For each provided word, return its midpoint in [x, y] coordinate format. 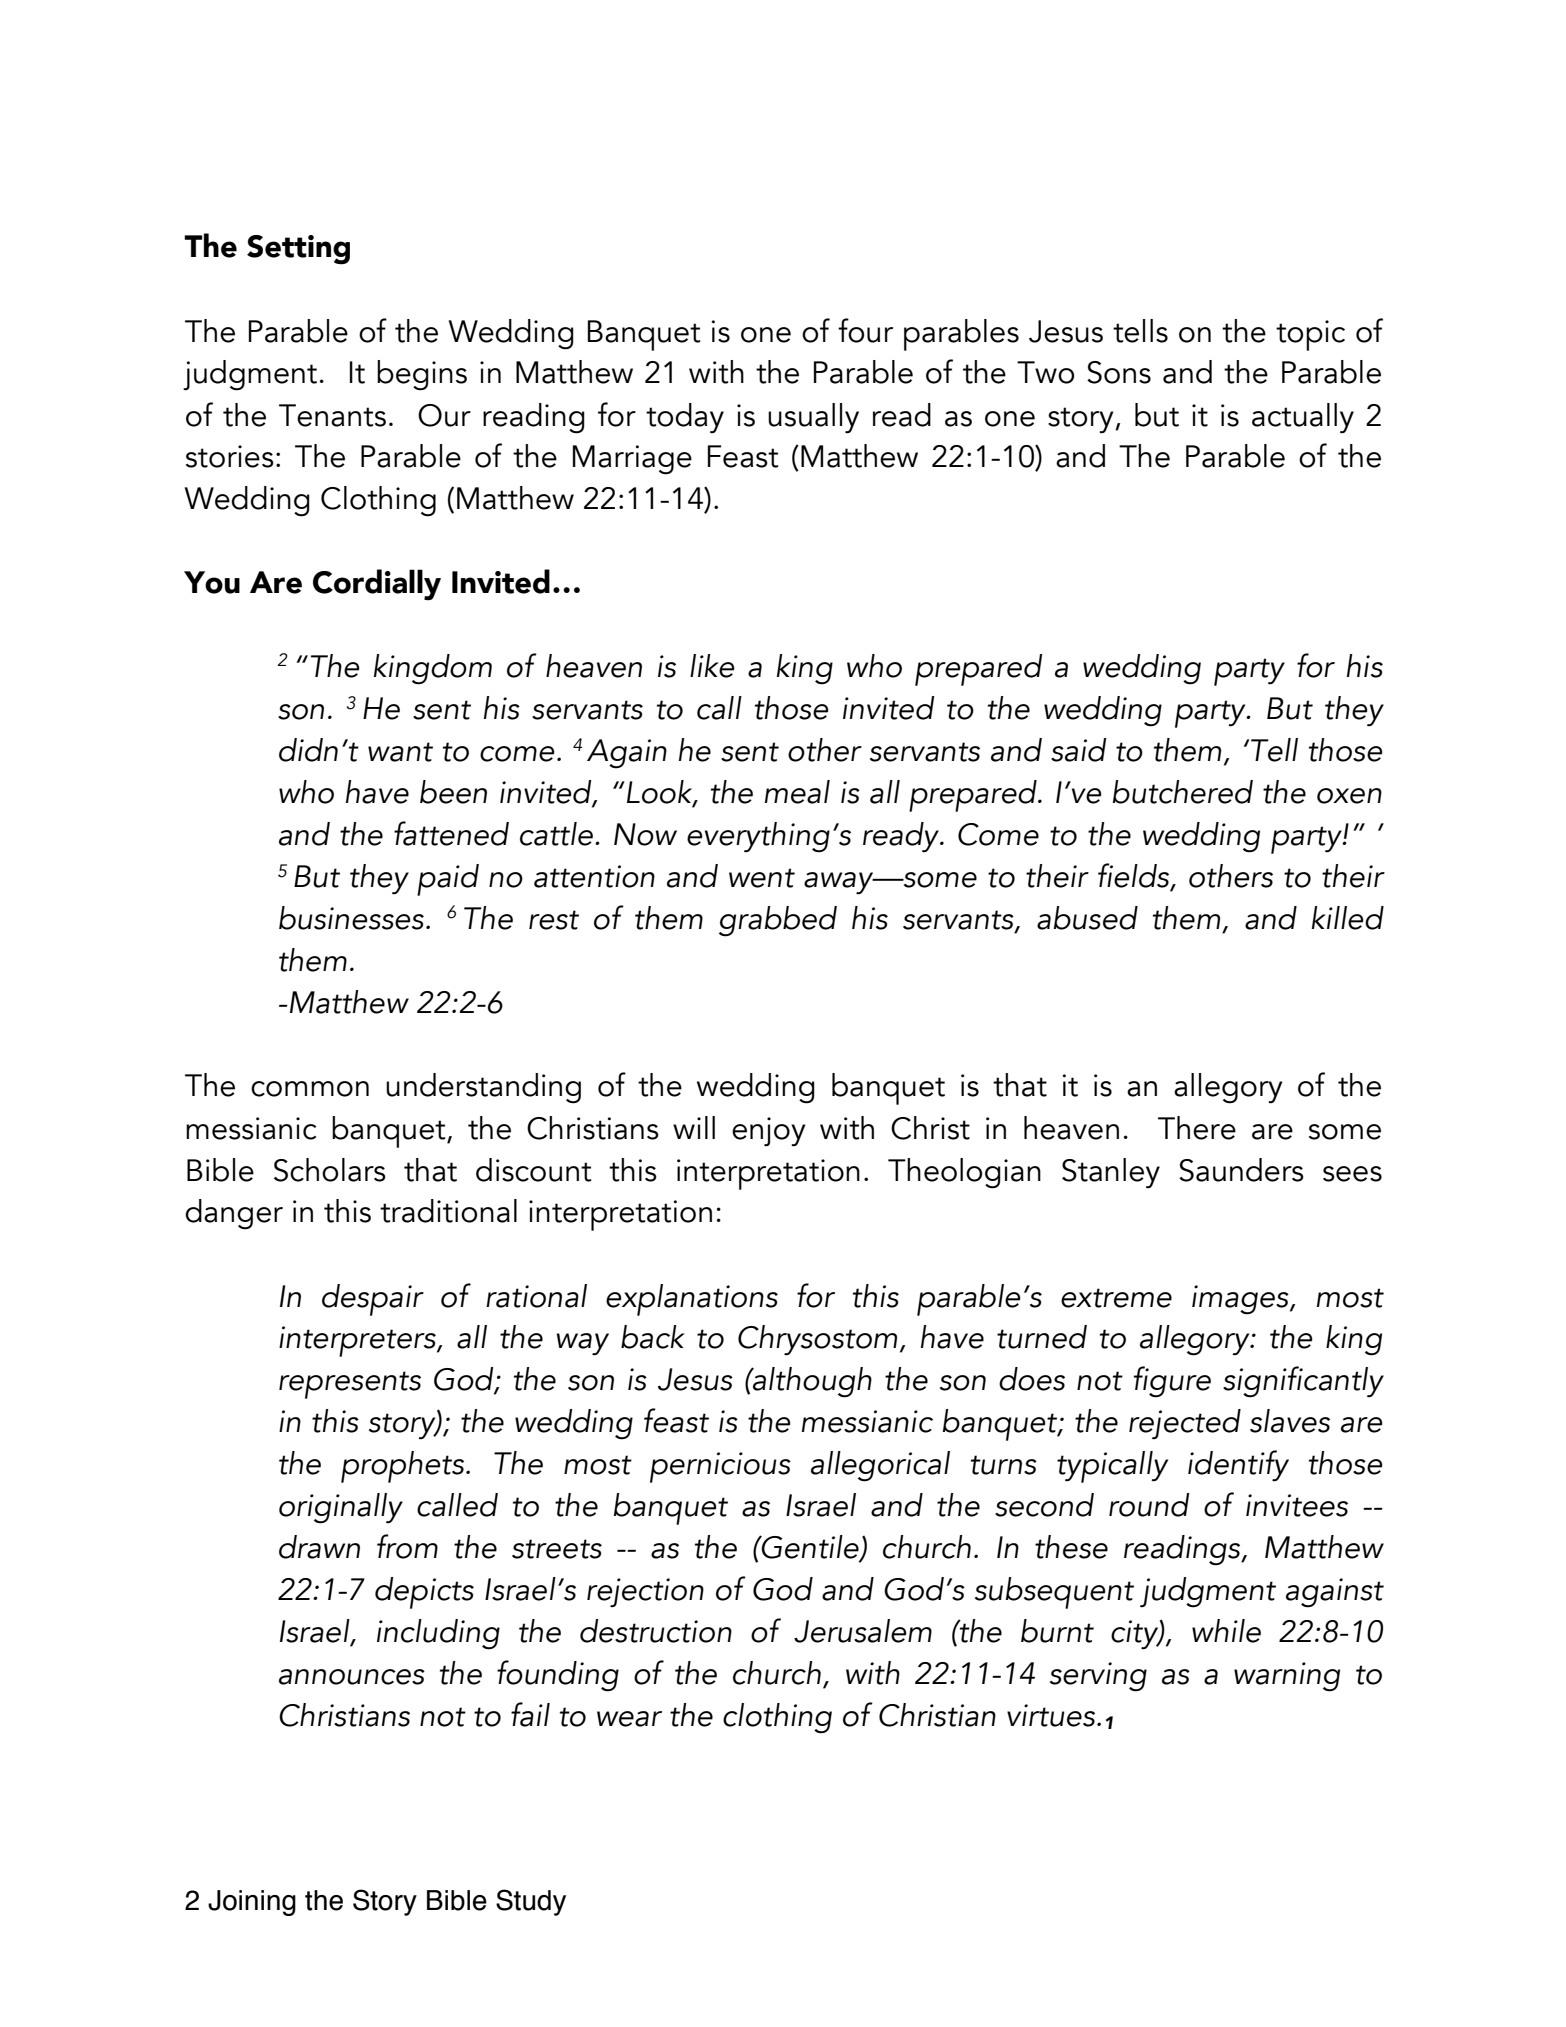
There [1197, 1128]
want [400, 752]
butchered [1183, 792]
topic [1310, 335]
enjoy [768, 1132]
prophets [404, 1467]
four [865, 330]
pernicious [720, 1467]
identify [1238, 1466]
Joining [252, 1903]
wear [629, 1719]
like [712, 666]
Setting [298, 250]
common [310, 1089]
